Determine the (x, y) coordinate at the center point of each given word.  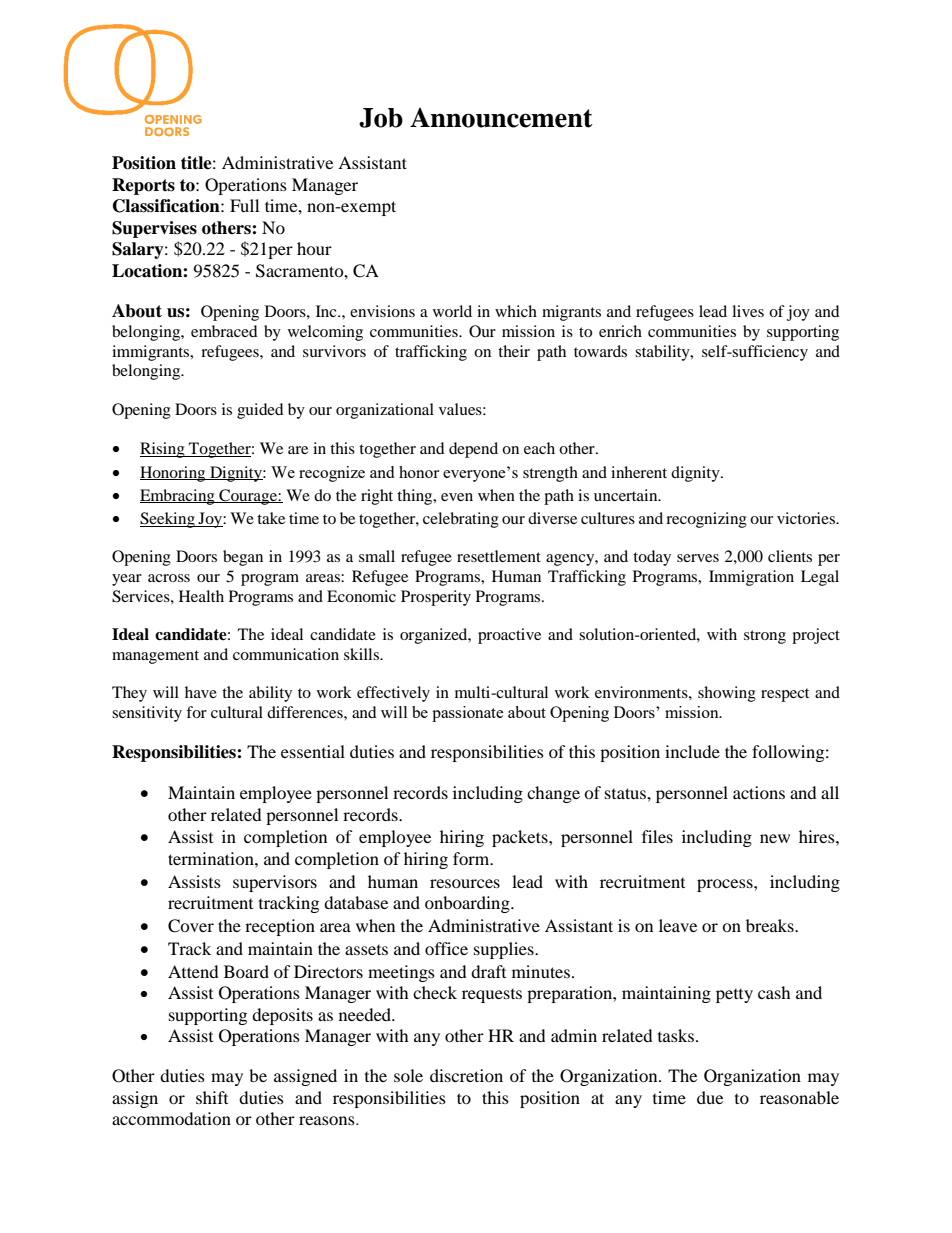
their (514, 351)
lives (748, 311)
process (726, 885)
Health (201, 596)
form (472, 858)
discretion (466, 1075)
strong (765, 637)
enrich (620, 331)
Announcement (501, 118)
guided (260, 411)
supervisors (275, 883)
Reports (143, 186)
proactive (509, 636)
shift (212, 1097)
